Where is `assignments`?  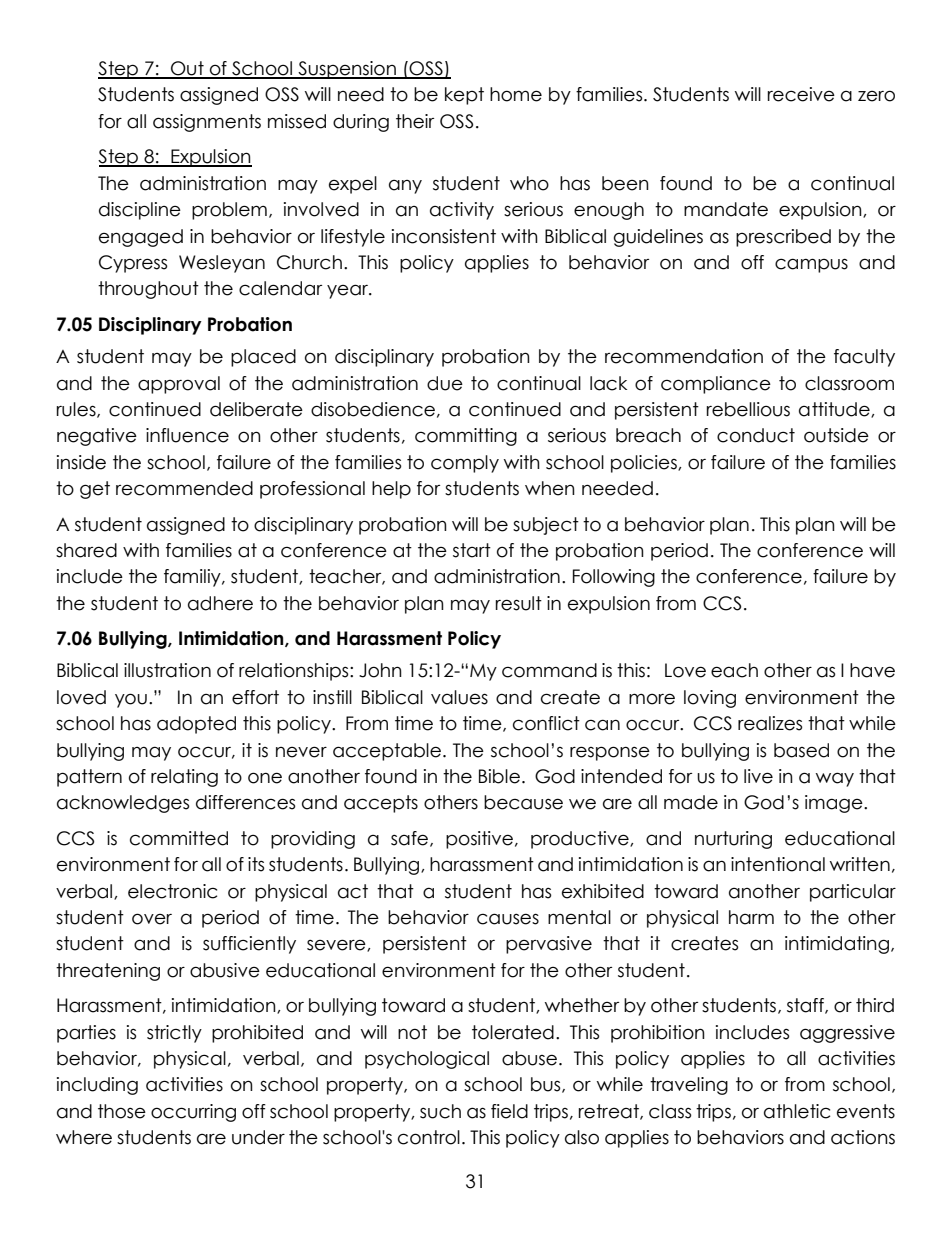
assignments is located at coordinates (207, 123).
